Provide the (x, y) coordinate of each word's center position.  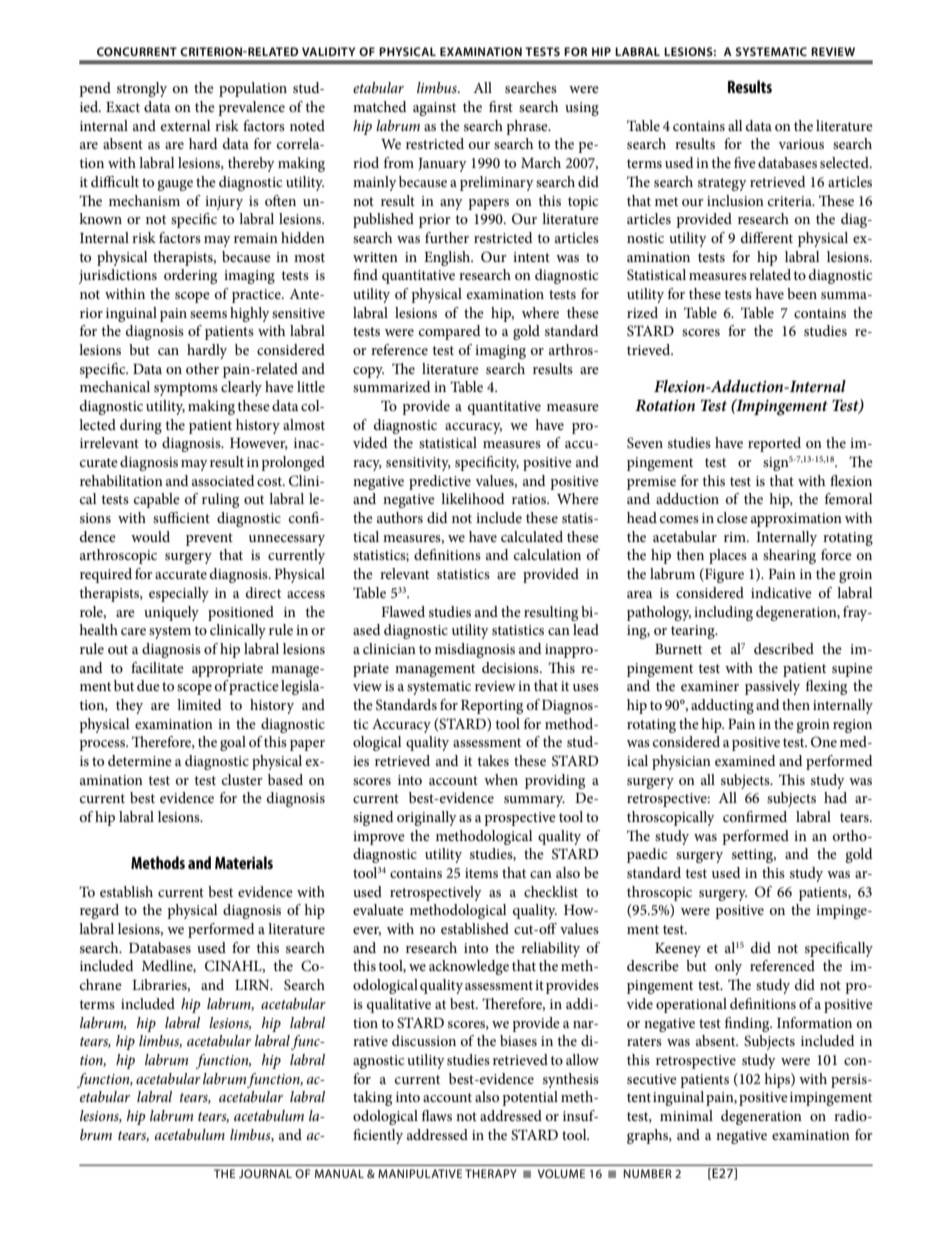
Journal (265, 1173)
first (501, 106)
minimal (686, 1115)
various (801, 144)
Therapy (491, 1173)
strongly (142, 89)
